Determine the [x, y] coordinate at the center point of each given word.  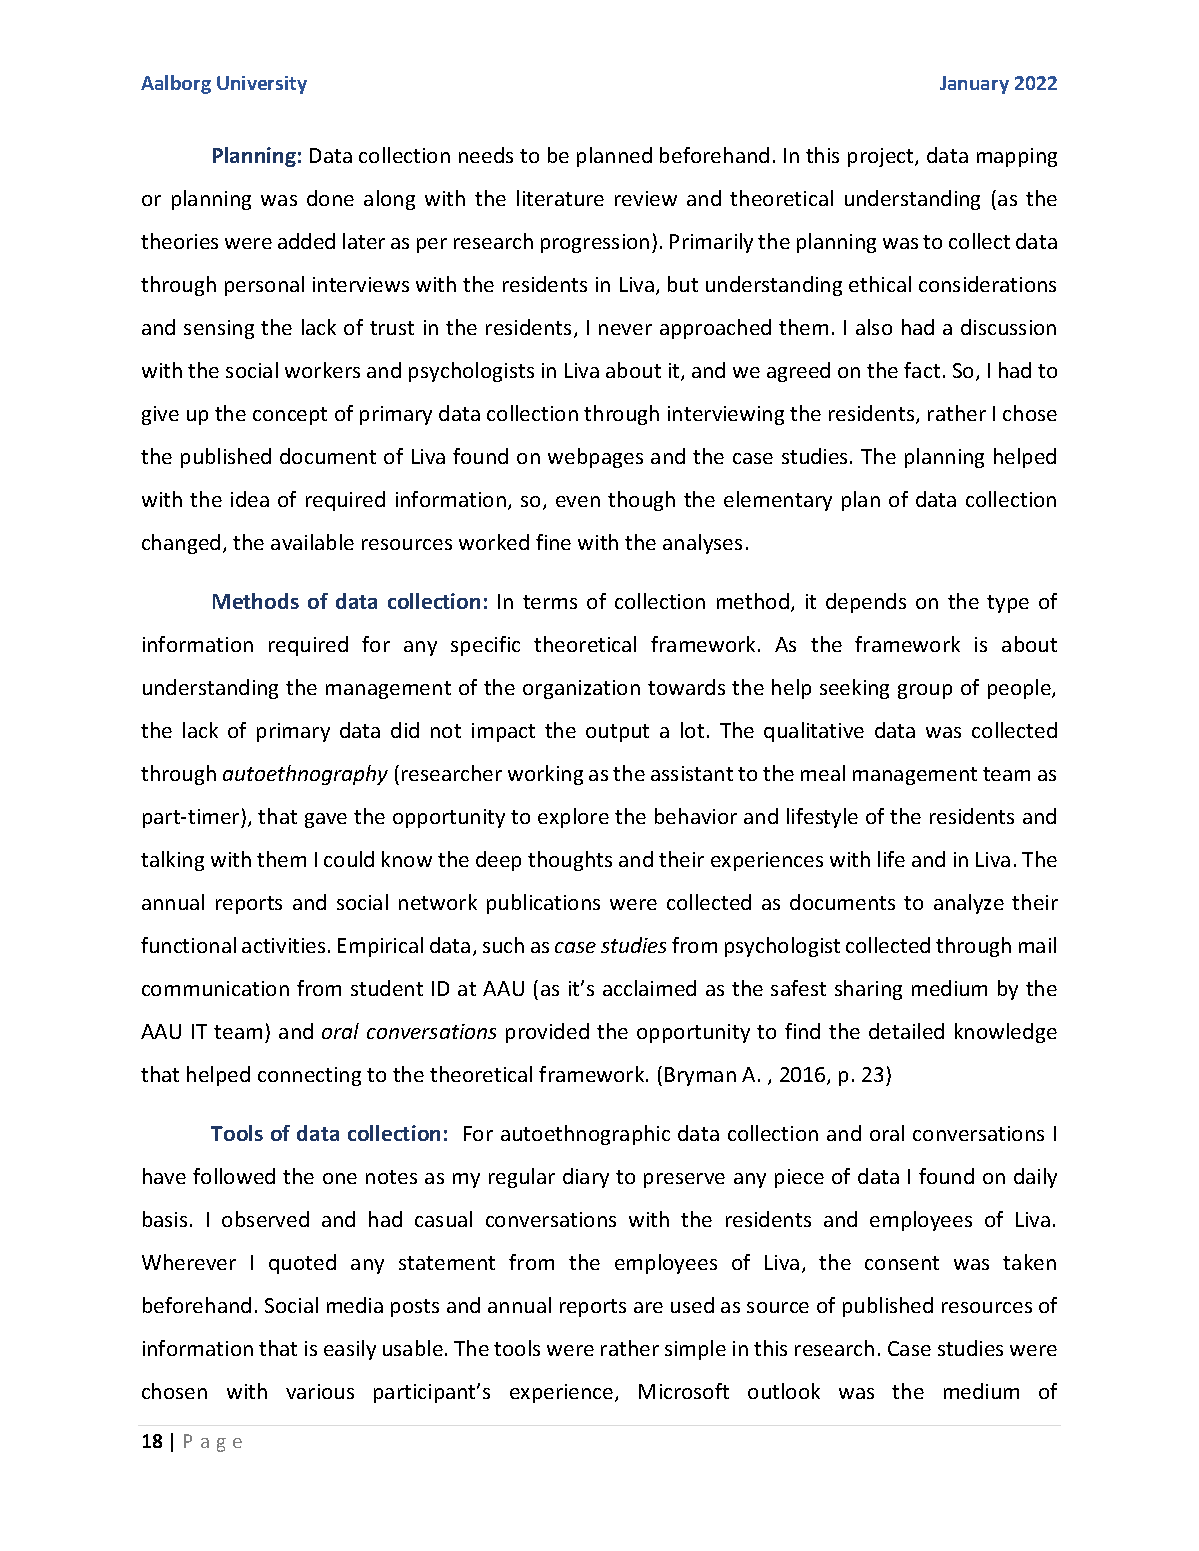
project [882, 157]
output [617, 733]
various [320, 1391]
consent [902, 1263]
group [925, 691]
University [262, 85]
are [648, 1307]
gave [326, 820]
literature [560, 198]
